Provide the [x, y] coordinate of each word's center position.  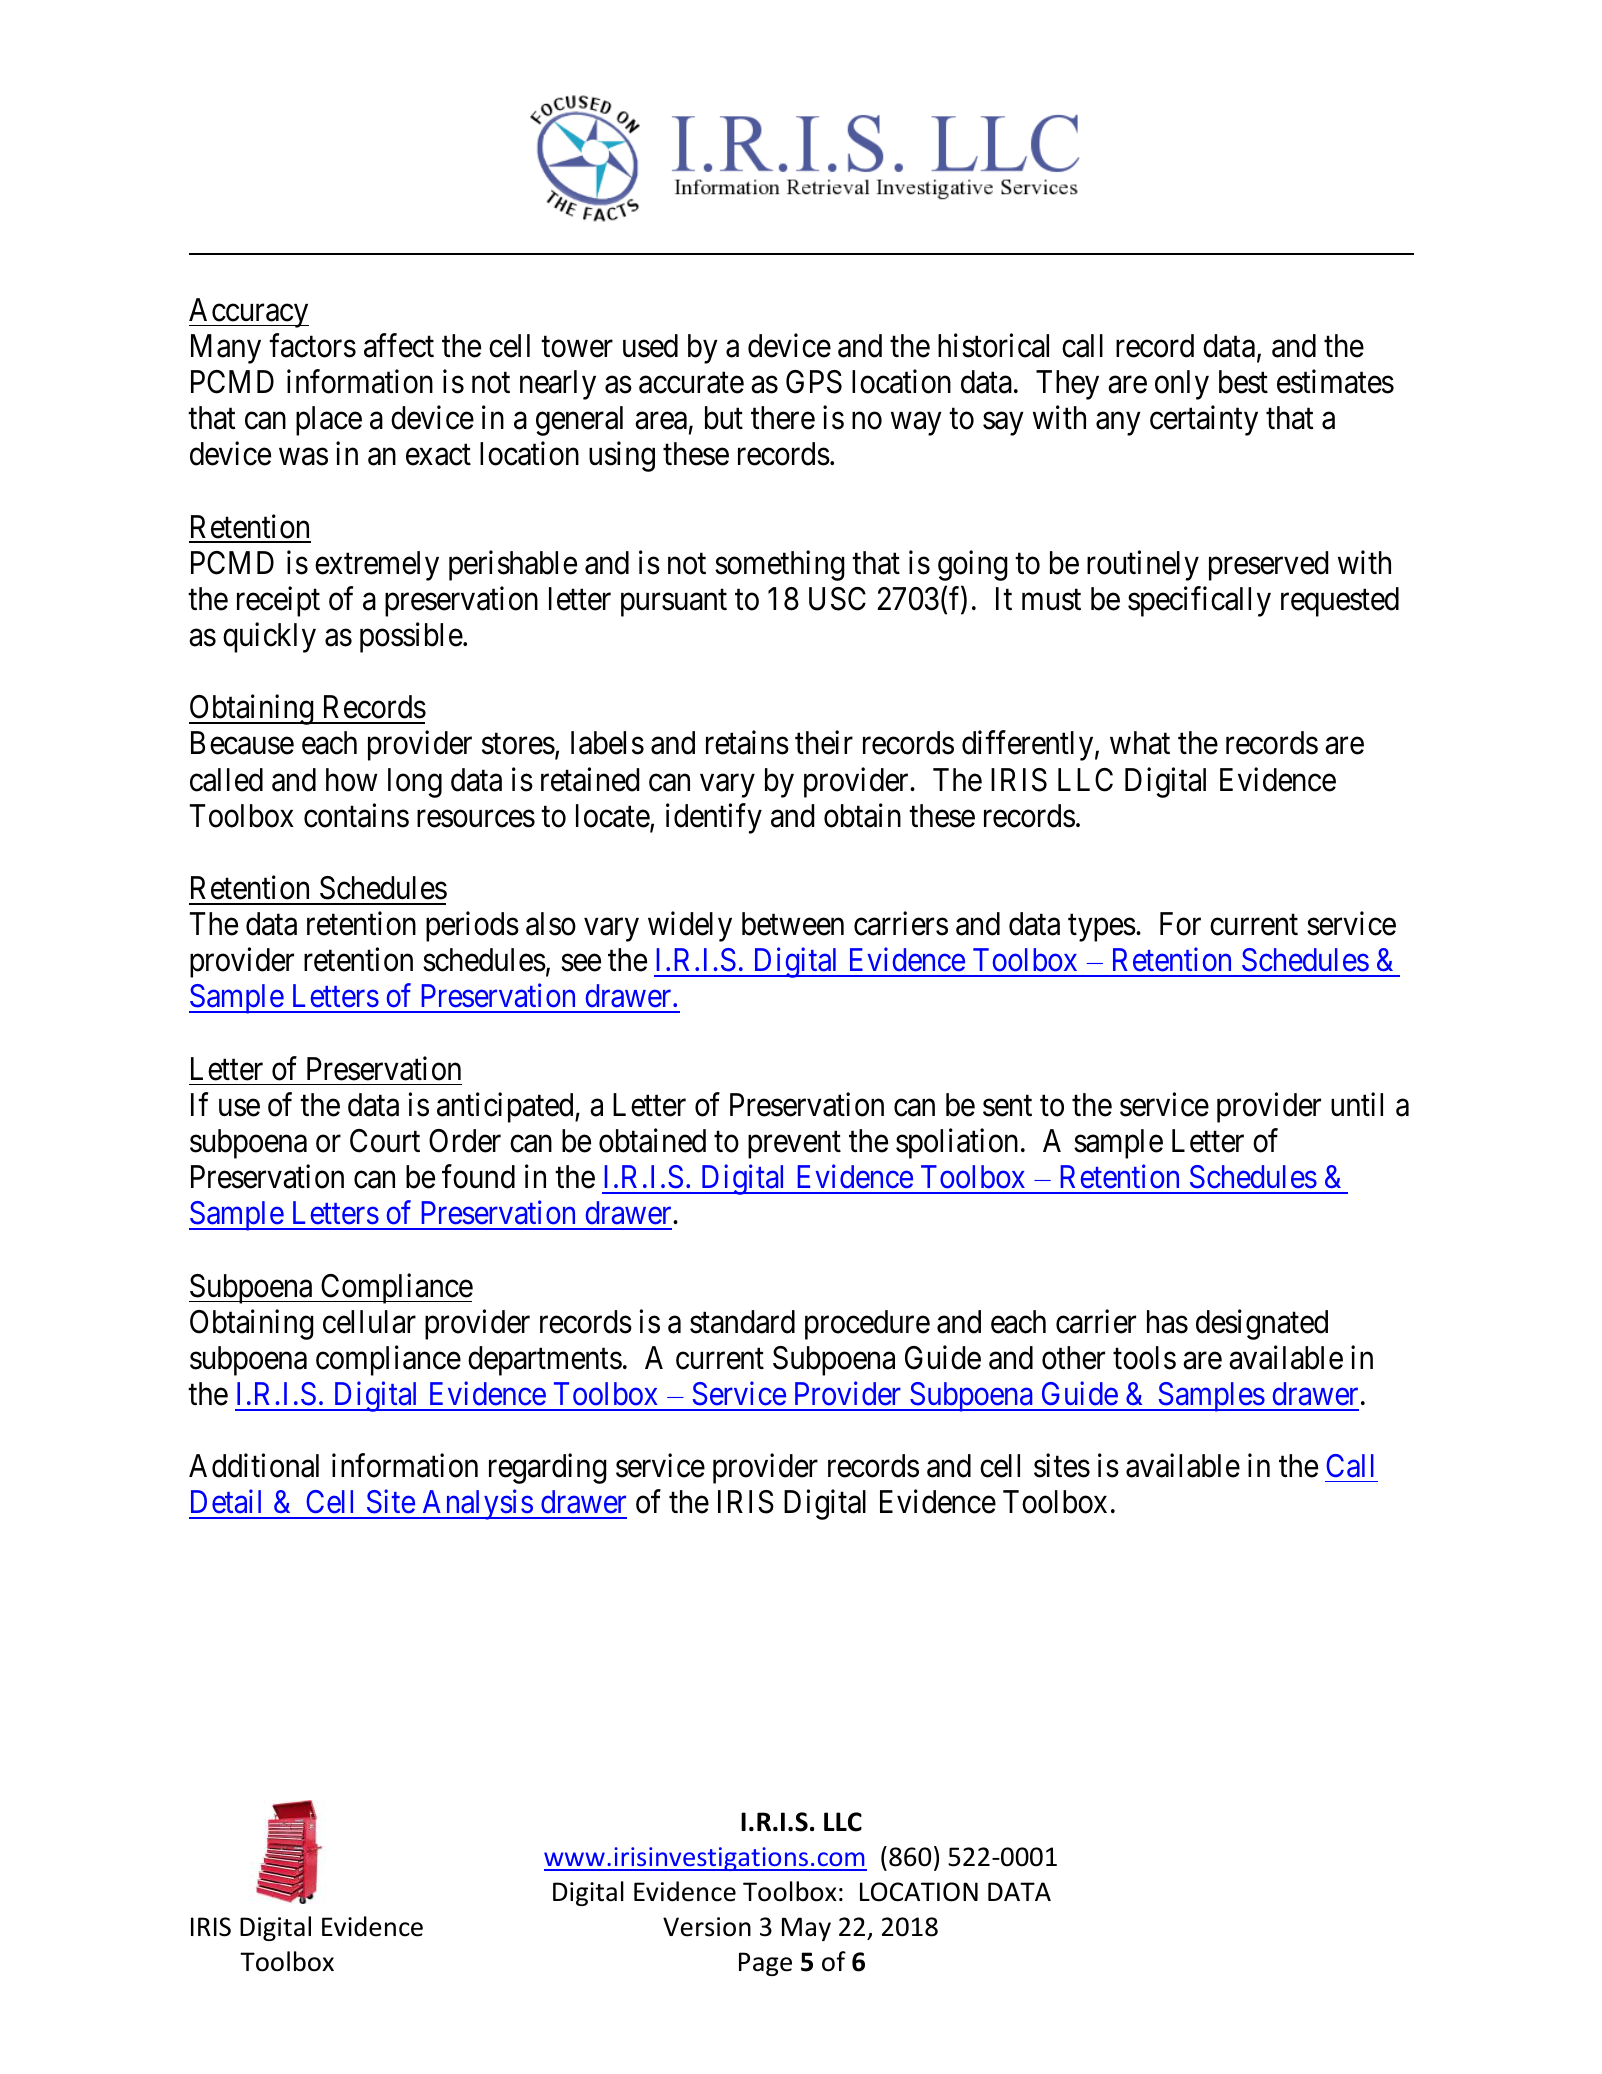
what [1140, 743]
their [824, 743]
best [1243, 382]
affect [399, 345]
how [352, 780]
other [1073, 1358]
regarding [548, 1469]
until [1357, 1104]
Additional [254, 1466]
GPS [814, 382]
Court [385, 1141]
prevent [794, 1145]
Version [707, 1927]
